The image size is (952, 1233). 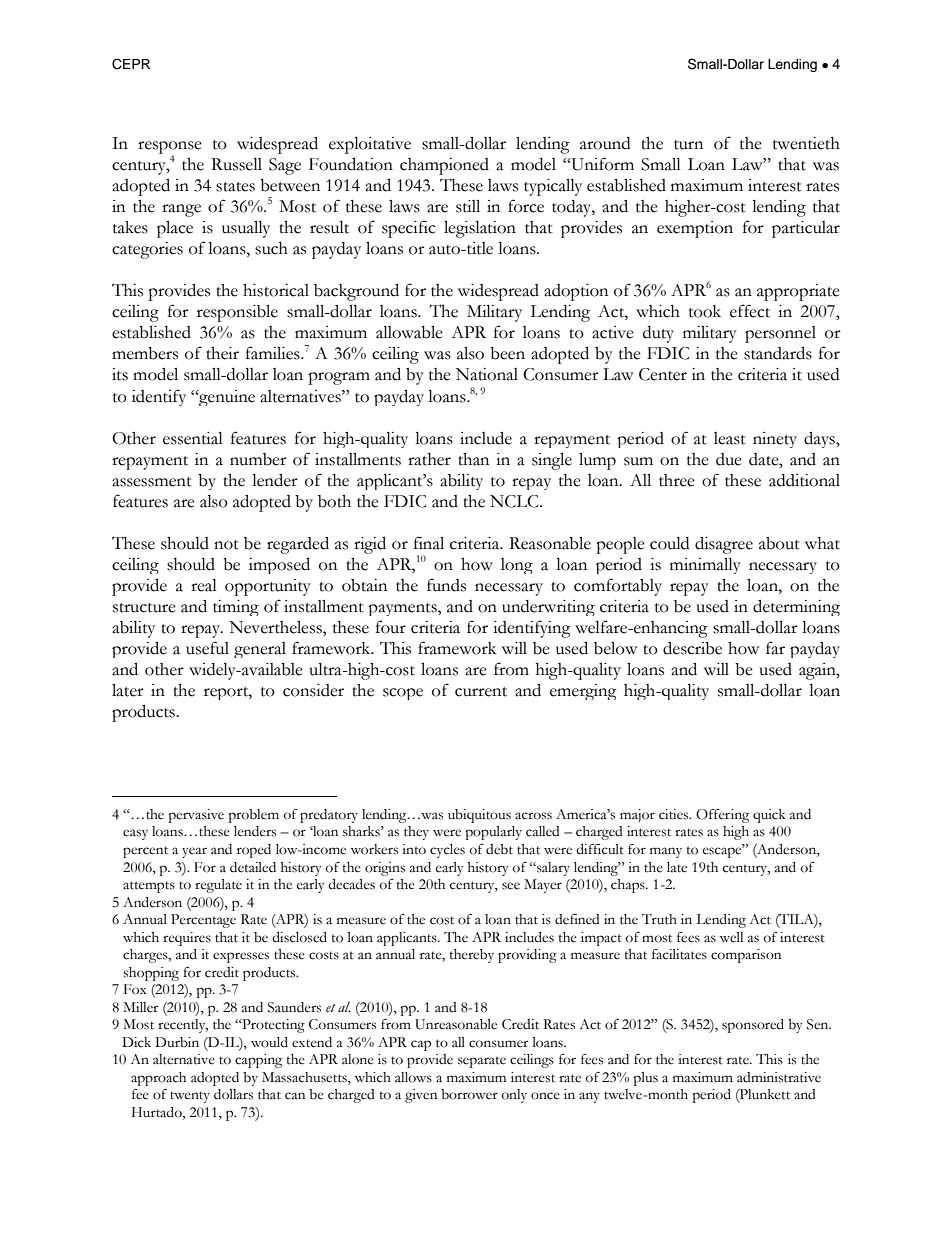 I want to click on minimally, so click(x=705, y=566).
